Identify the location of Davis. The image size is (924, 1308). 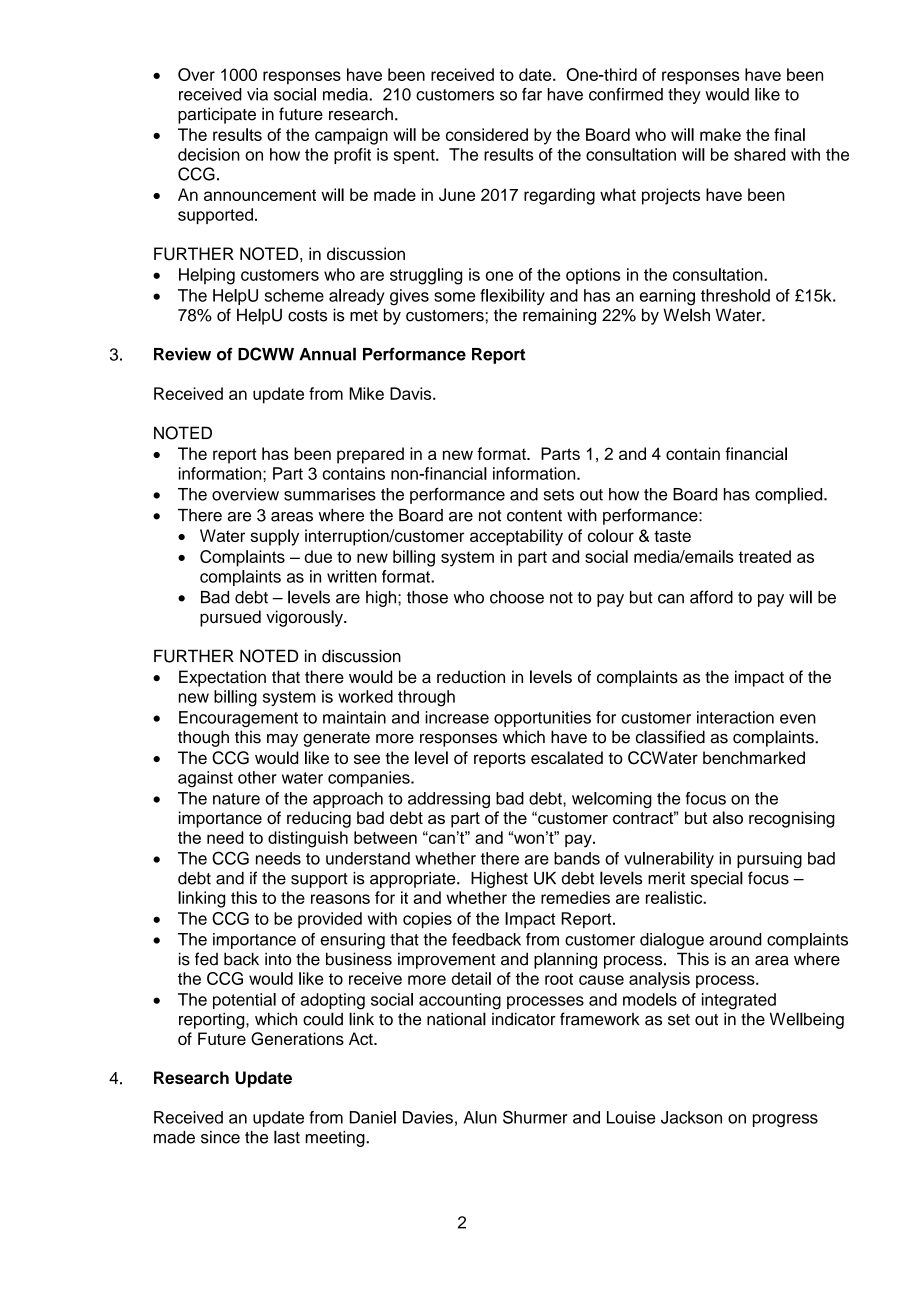
(412, 393).
